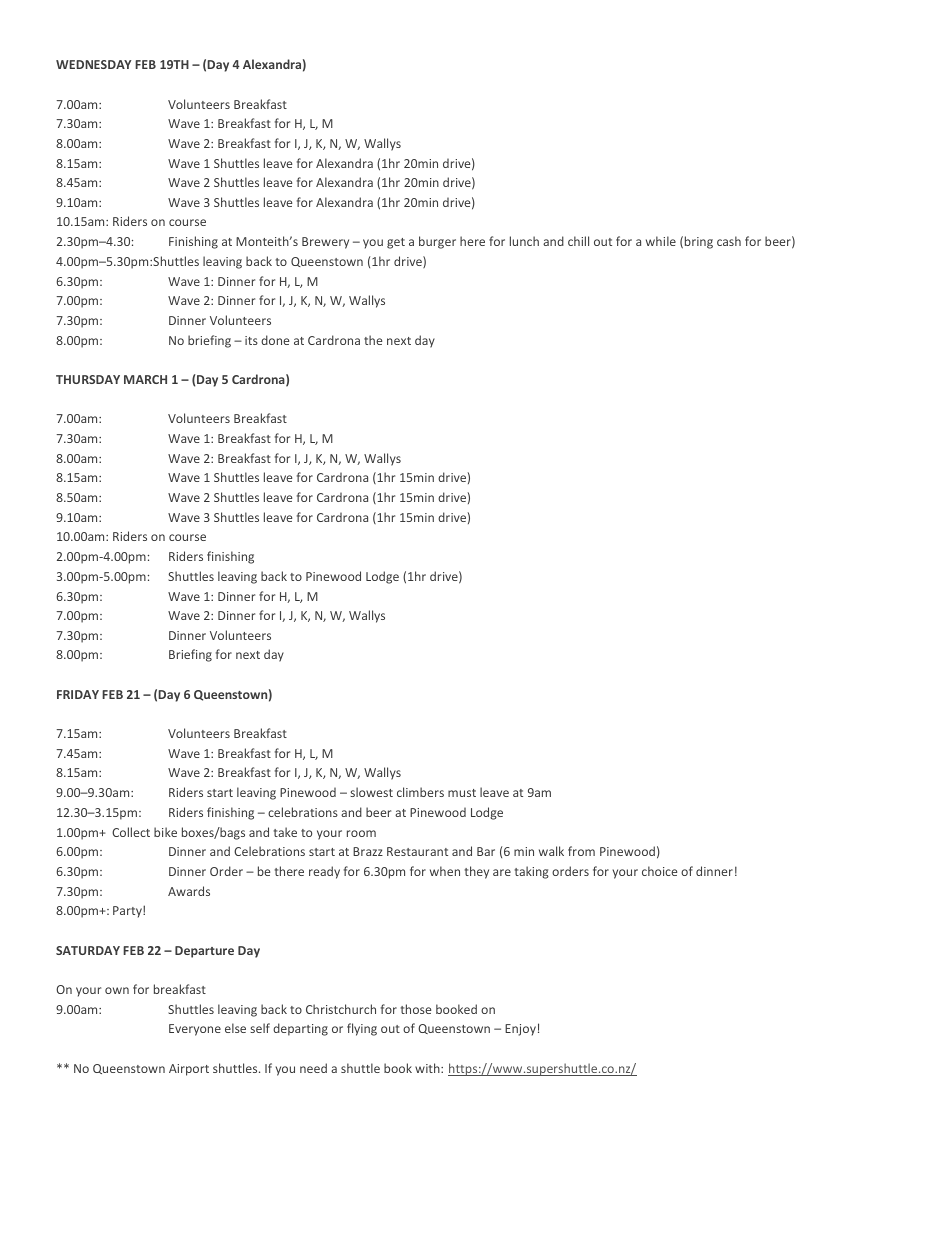 Image resolution: width=952 pixels, height=1233 pixels. What do you see at coordinates (578, 241) in the page?
I see `chill` at bounding box center [578, 241].
